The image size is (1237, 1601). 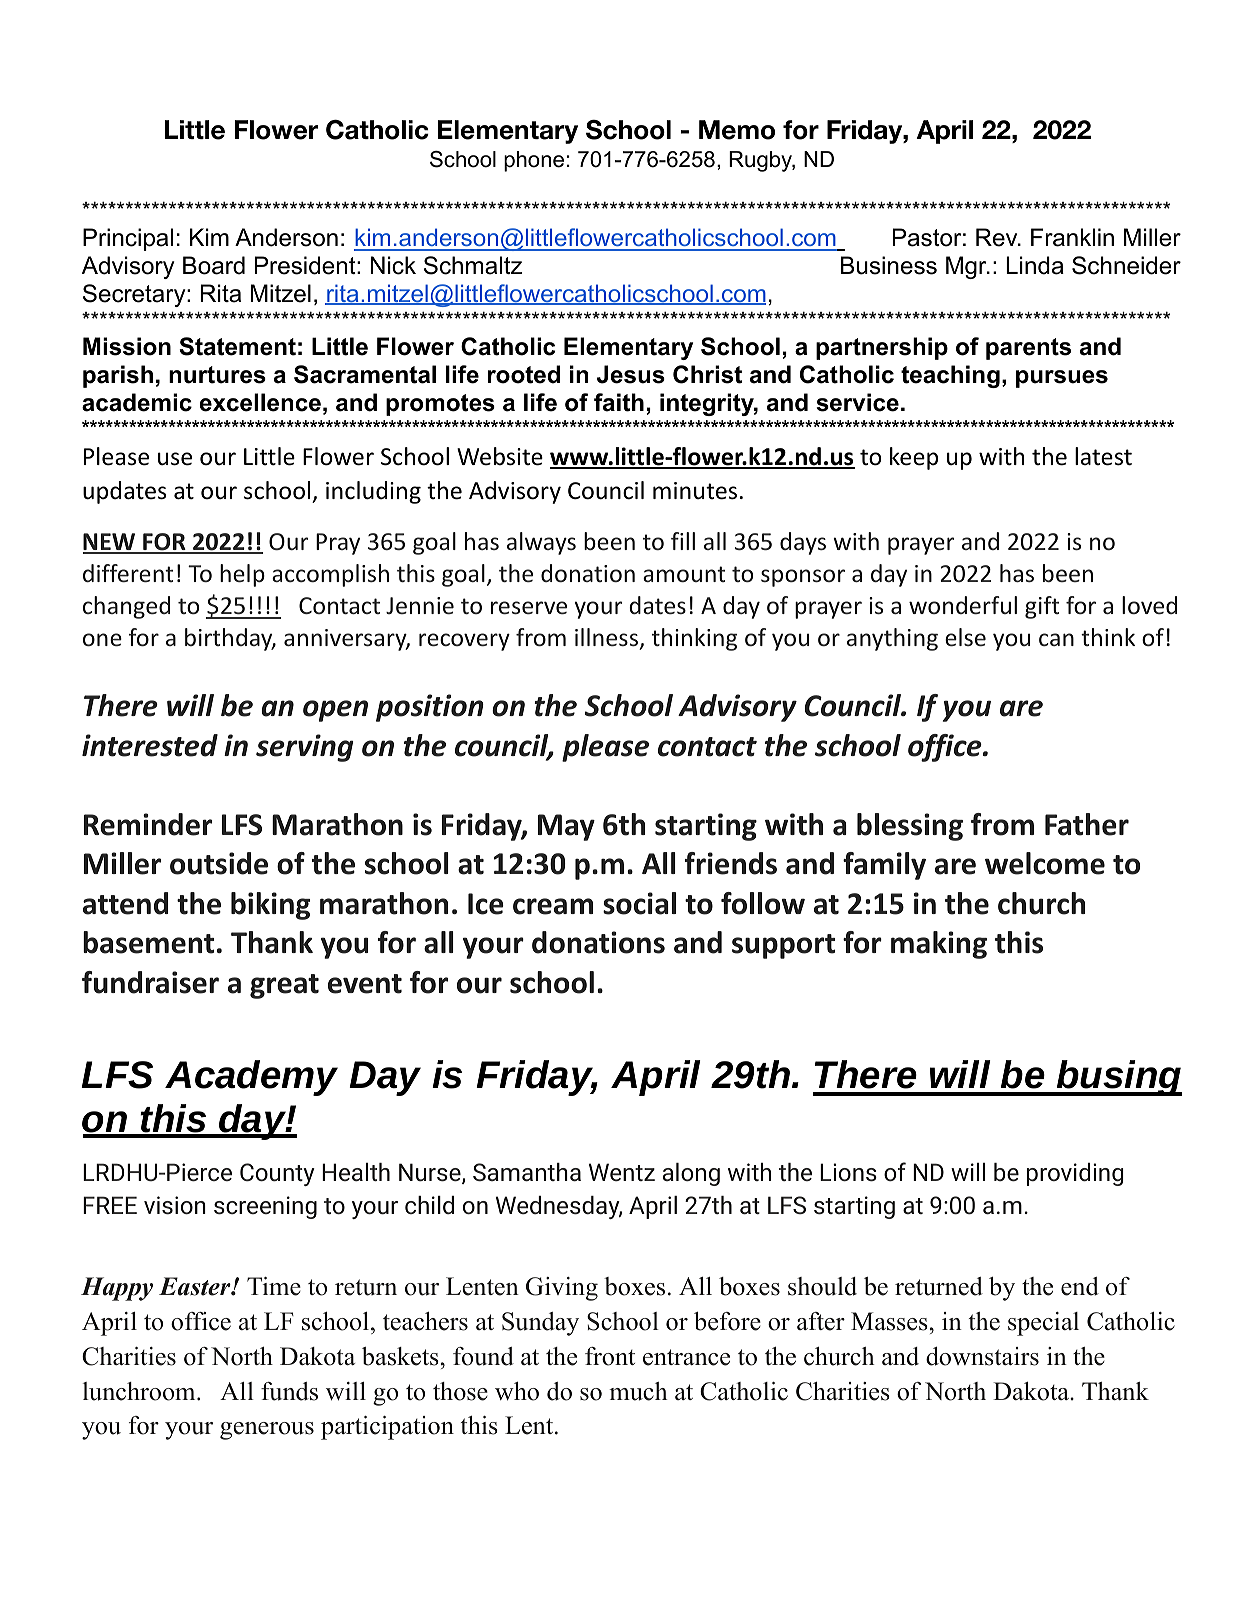 I want to click on Principal, so click(x=128, y=239).
